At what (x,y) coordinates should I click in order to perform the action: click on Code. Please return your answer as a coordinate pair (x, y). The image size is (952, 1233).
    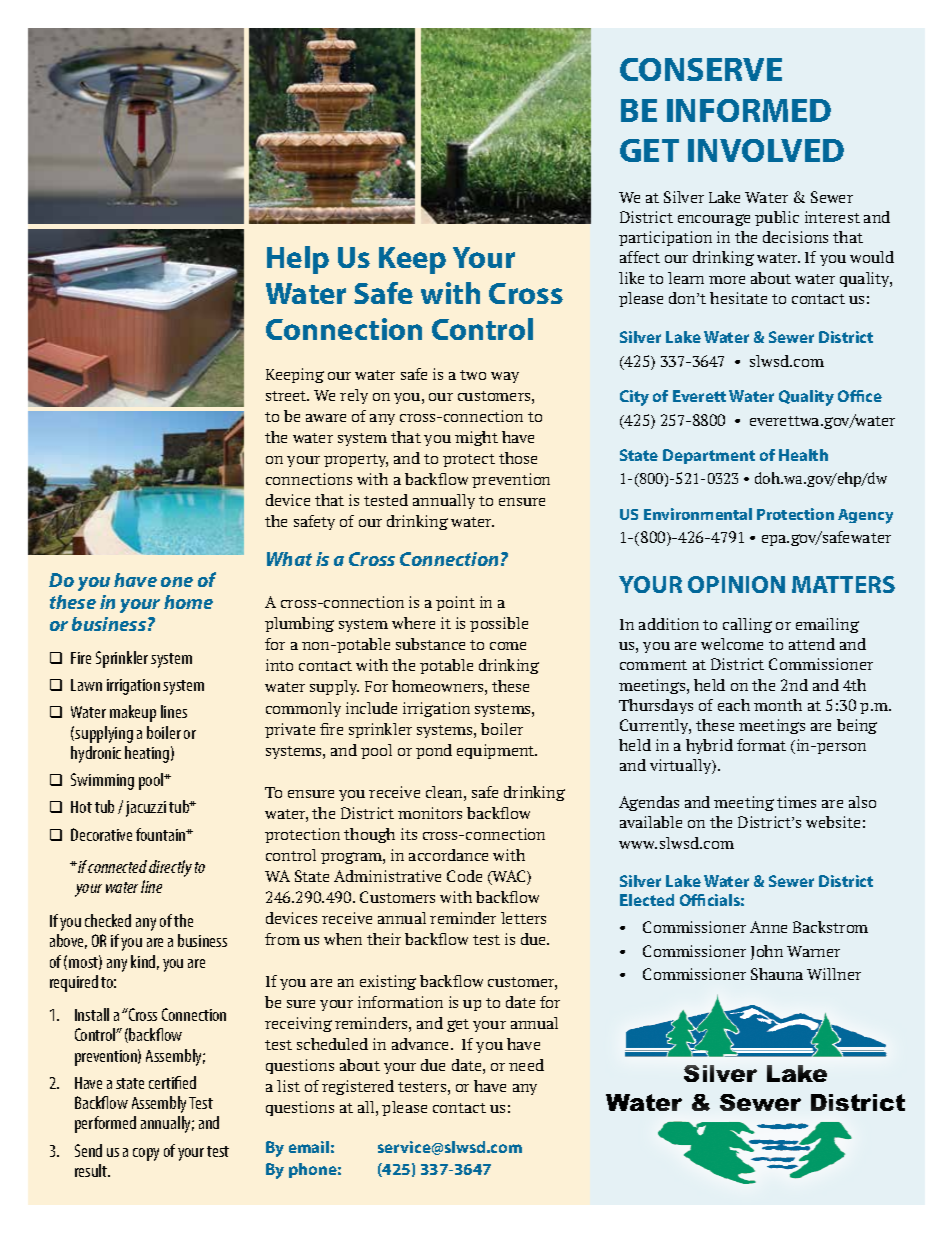
    Looking at the image, I should click on (464, 876).
